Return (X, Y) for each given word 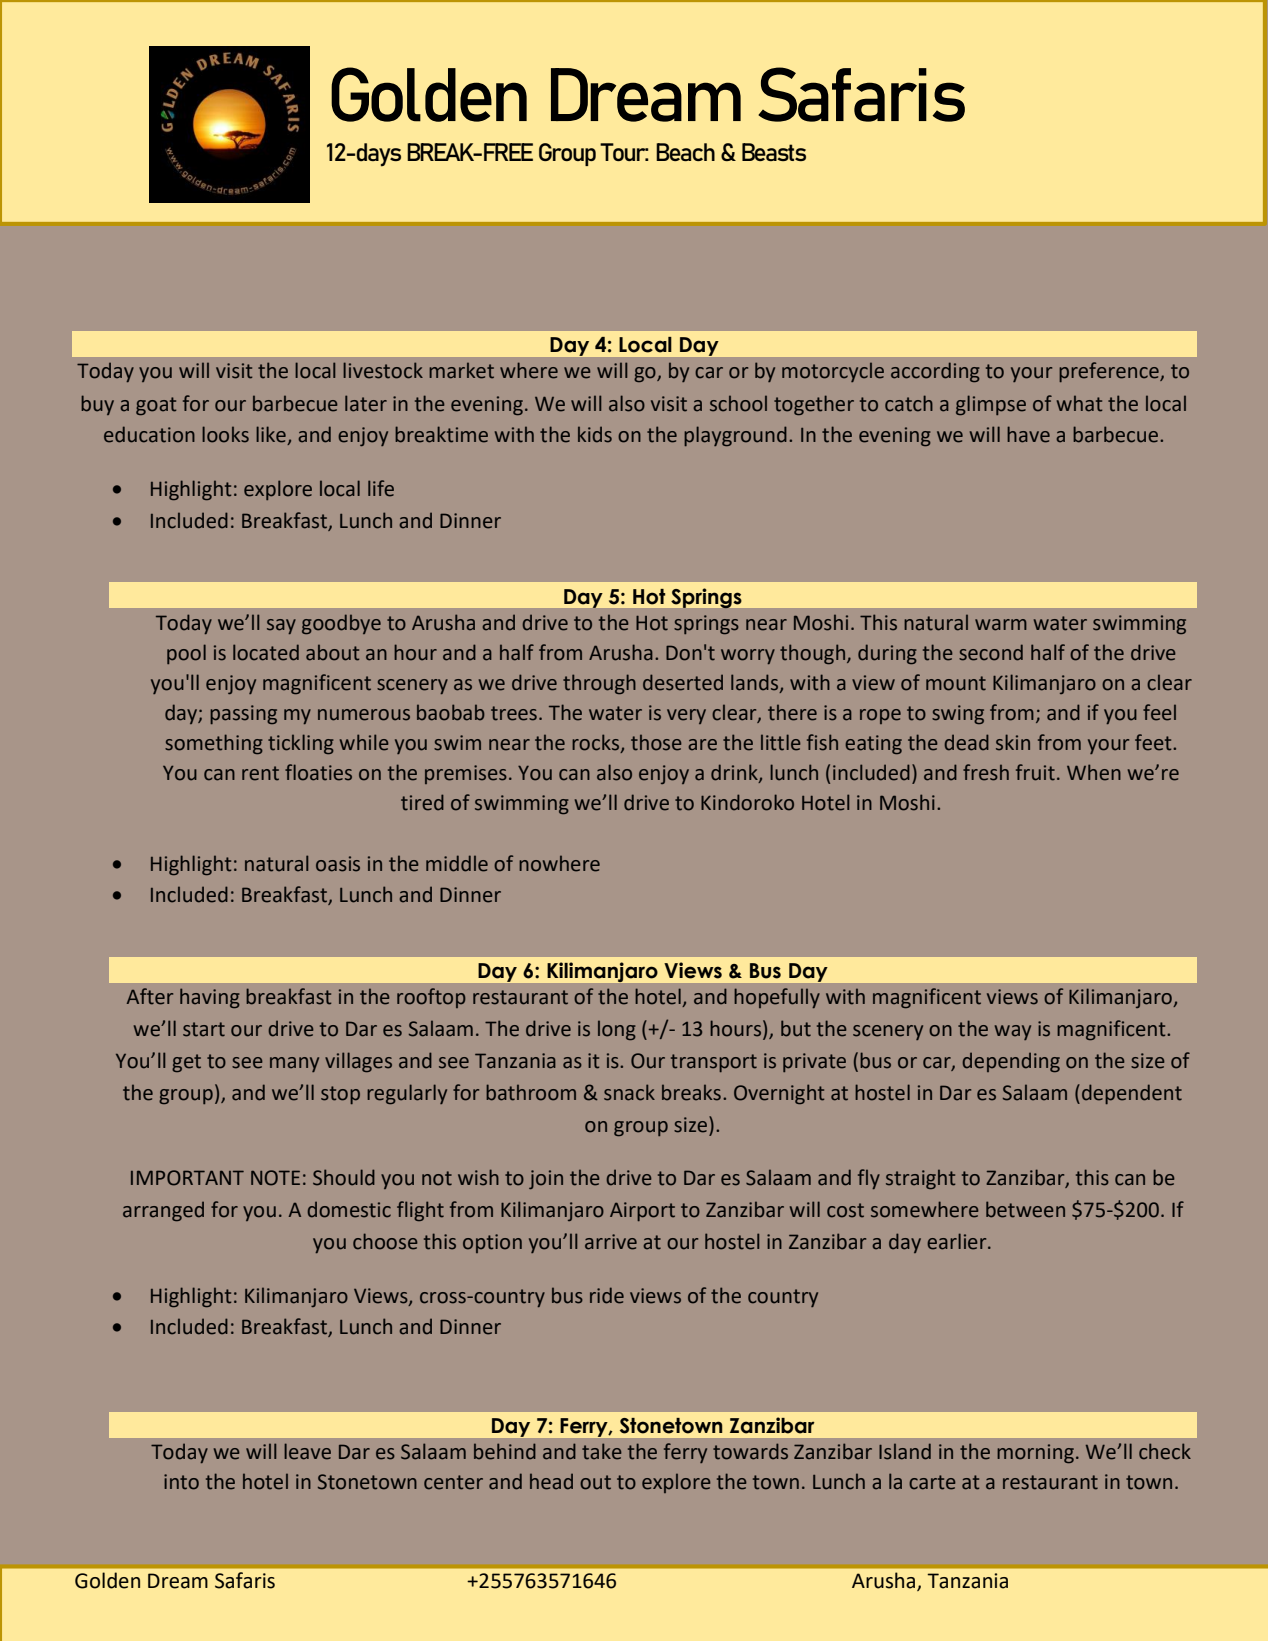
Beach (685, 152)
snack (629, 1092)
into (181, 1482)
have (1028, 434)
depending (1011, 1062)
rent (260, 773)
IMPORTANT (187, 1178)
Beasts (774, 152)
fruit (1035, 772)
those (656, 743)
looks (225, 434)
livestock (383, 370)
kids (595, 435)
